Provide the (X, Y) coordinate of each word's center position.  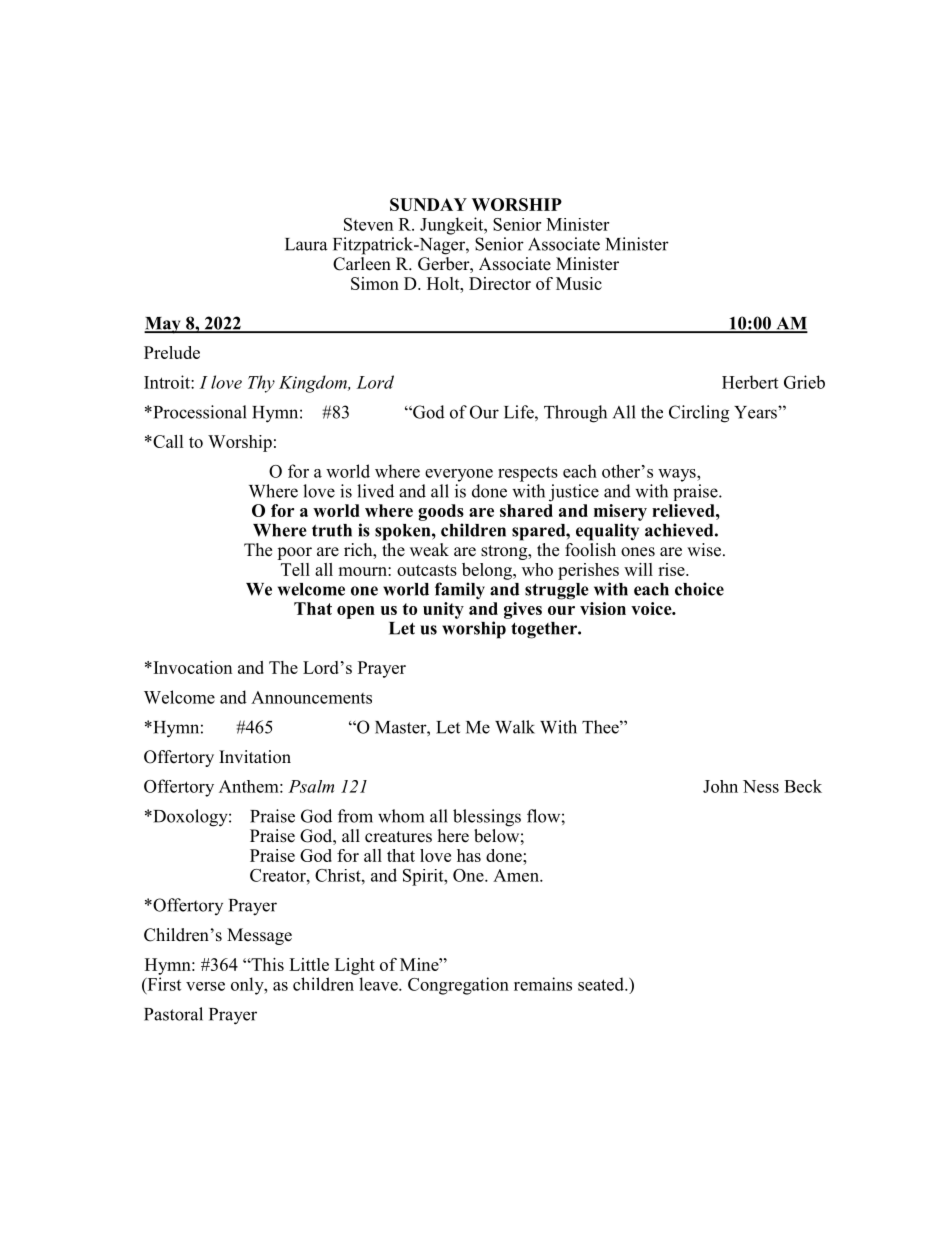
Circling (699, 414)
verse (205, 986)
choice (699, 589)
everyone (459, 475)
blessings (487, 818)
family (460, 591)
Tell (295, 569)
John (720, 786)
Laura (306, 244)
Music (579, 283)
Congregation (458, 986)
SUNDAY (428, 204)
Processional (199, 412)
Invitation (255, 757)
